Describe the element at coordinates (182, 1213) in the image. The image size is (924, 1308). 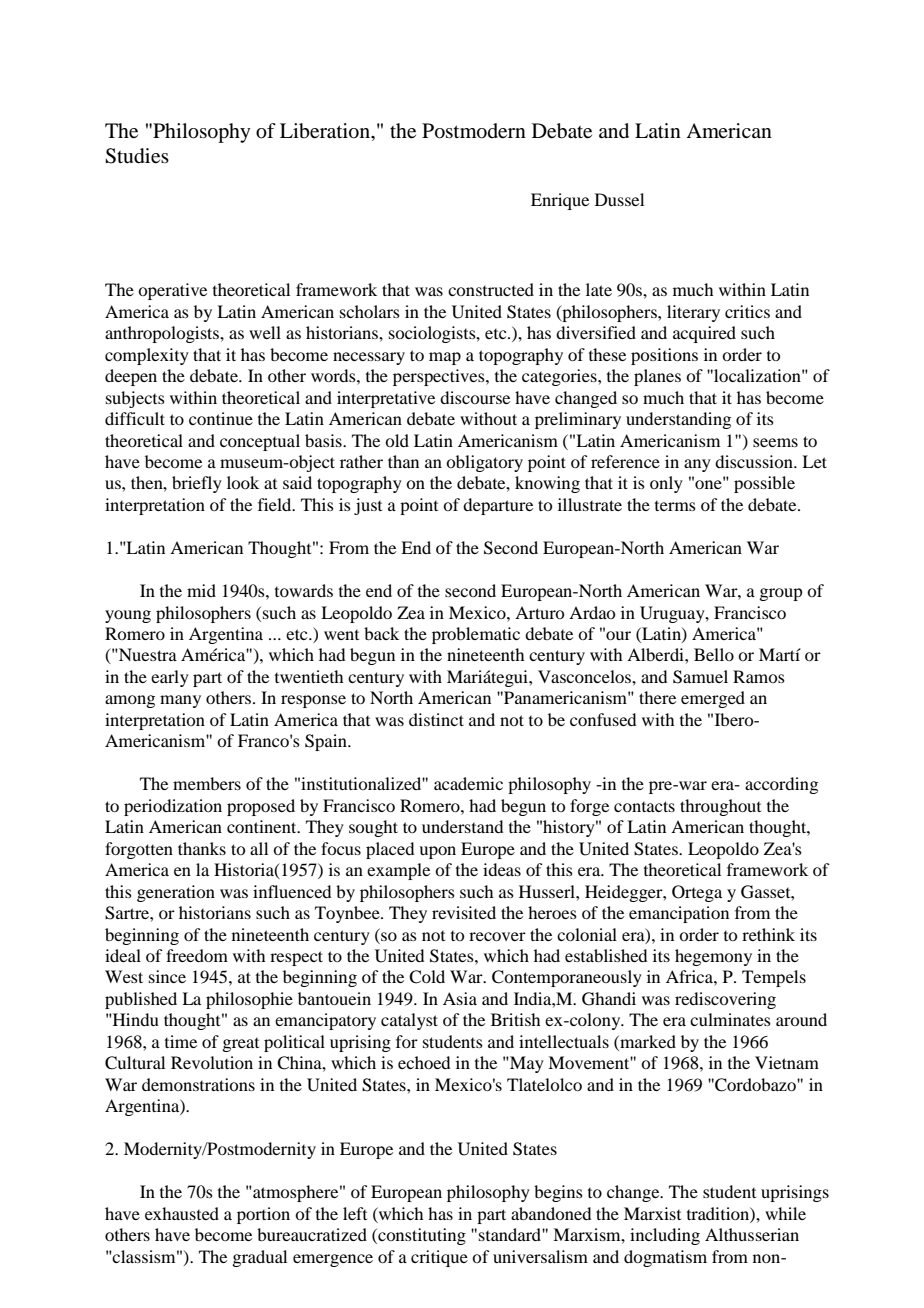
I see `exhausted` at that location.
